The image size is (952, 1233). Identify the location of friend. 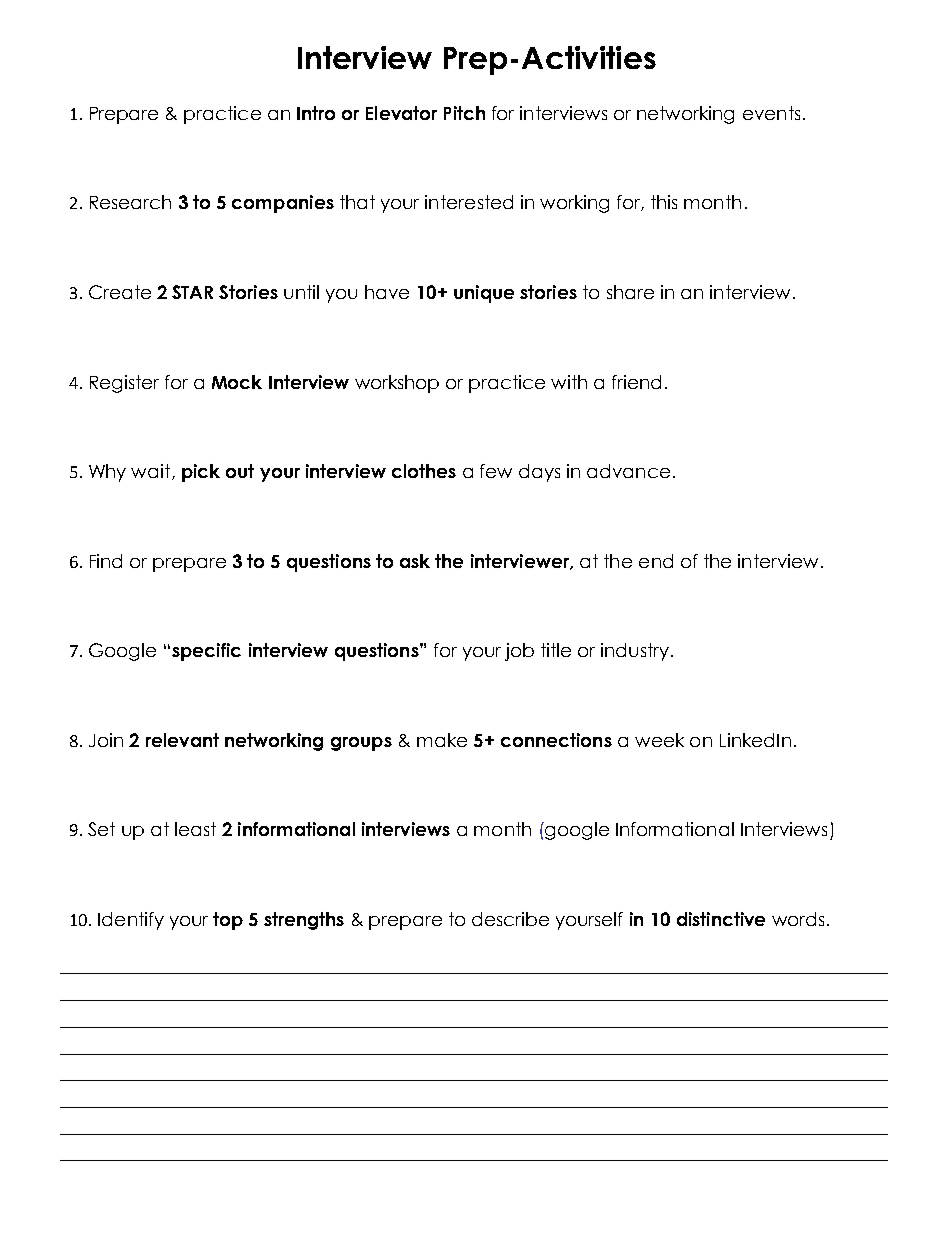
(636, 382).
